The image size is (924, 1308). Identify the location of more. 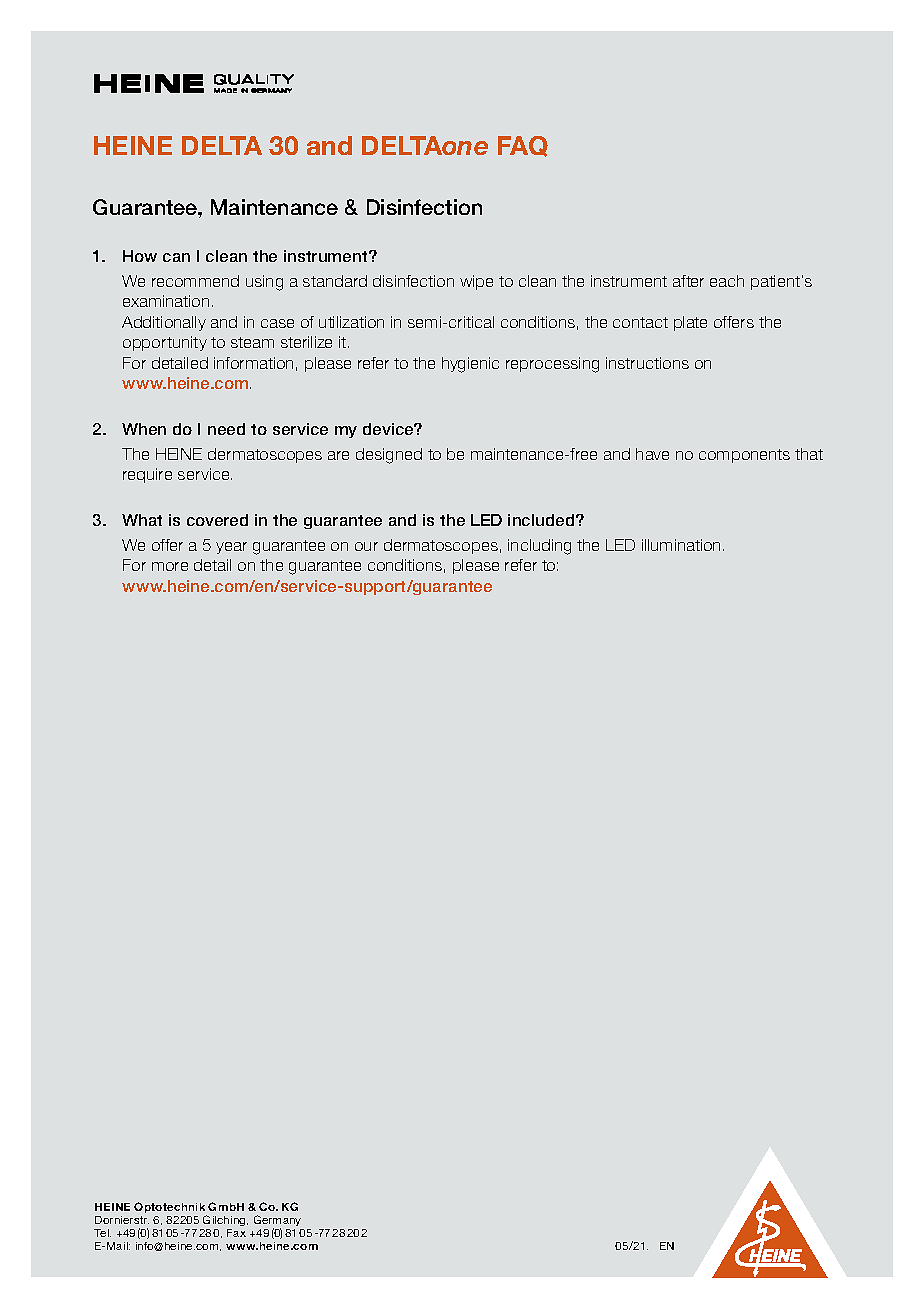
(170, 566).
